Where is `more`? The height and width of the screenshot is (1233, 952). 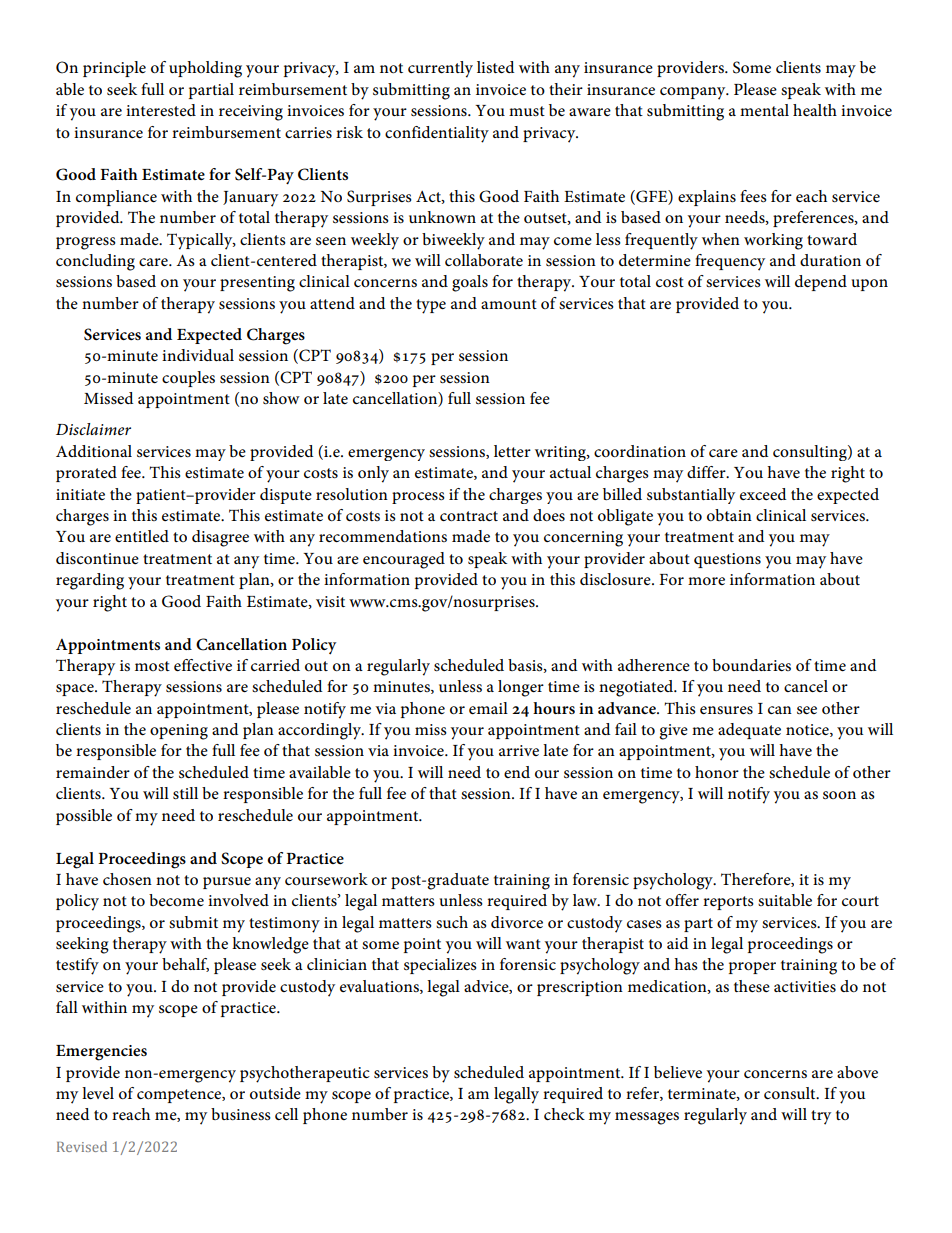 more is located at coordinates (706, 581).
